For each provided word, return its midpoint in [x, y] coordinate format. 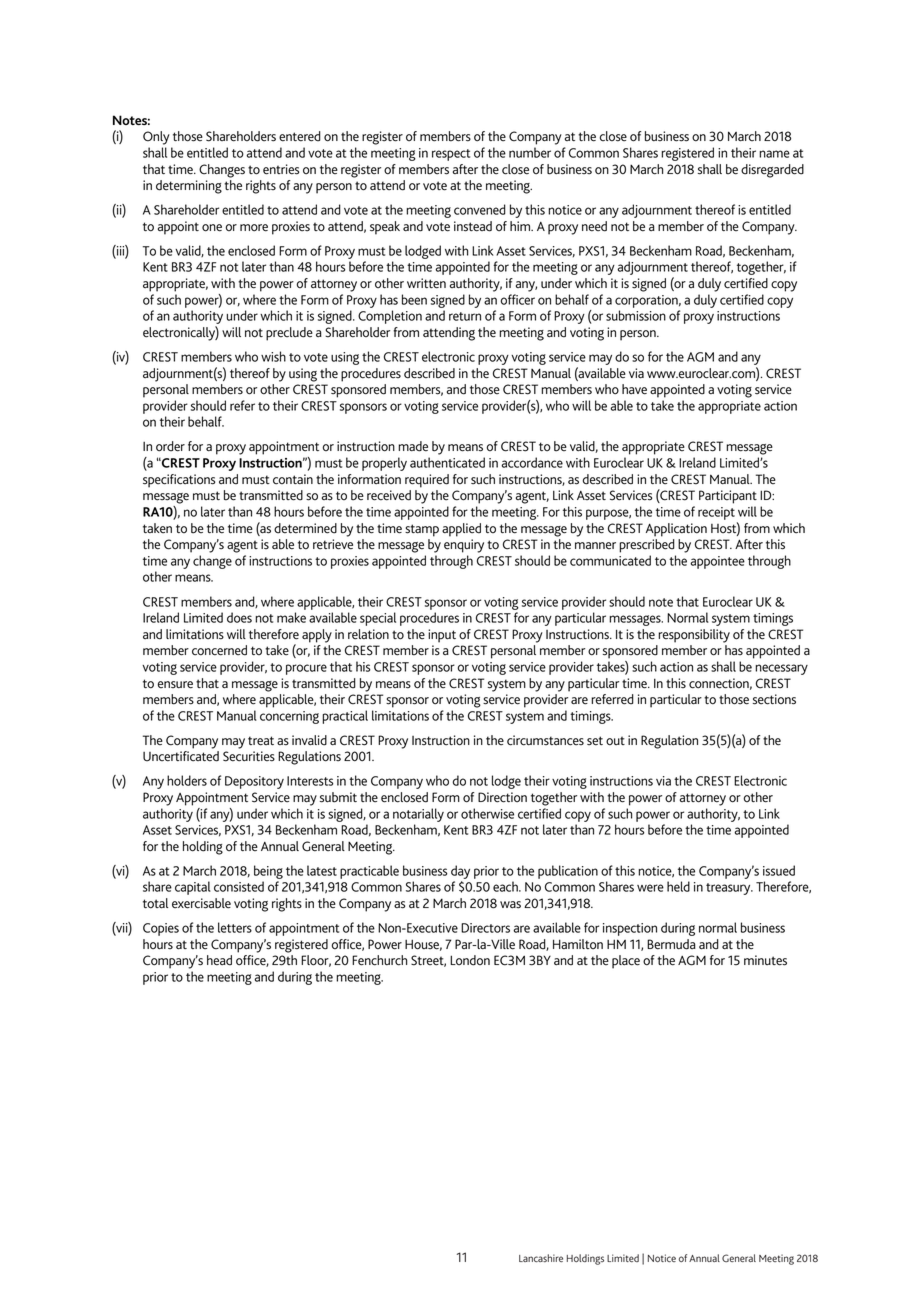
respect [451, 155]
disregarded [772, 171]
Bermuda [671, 944]
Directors [485, 928]
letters [235, 927]
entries [281, 169]
